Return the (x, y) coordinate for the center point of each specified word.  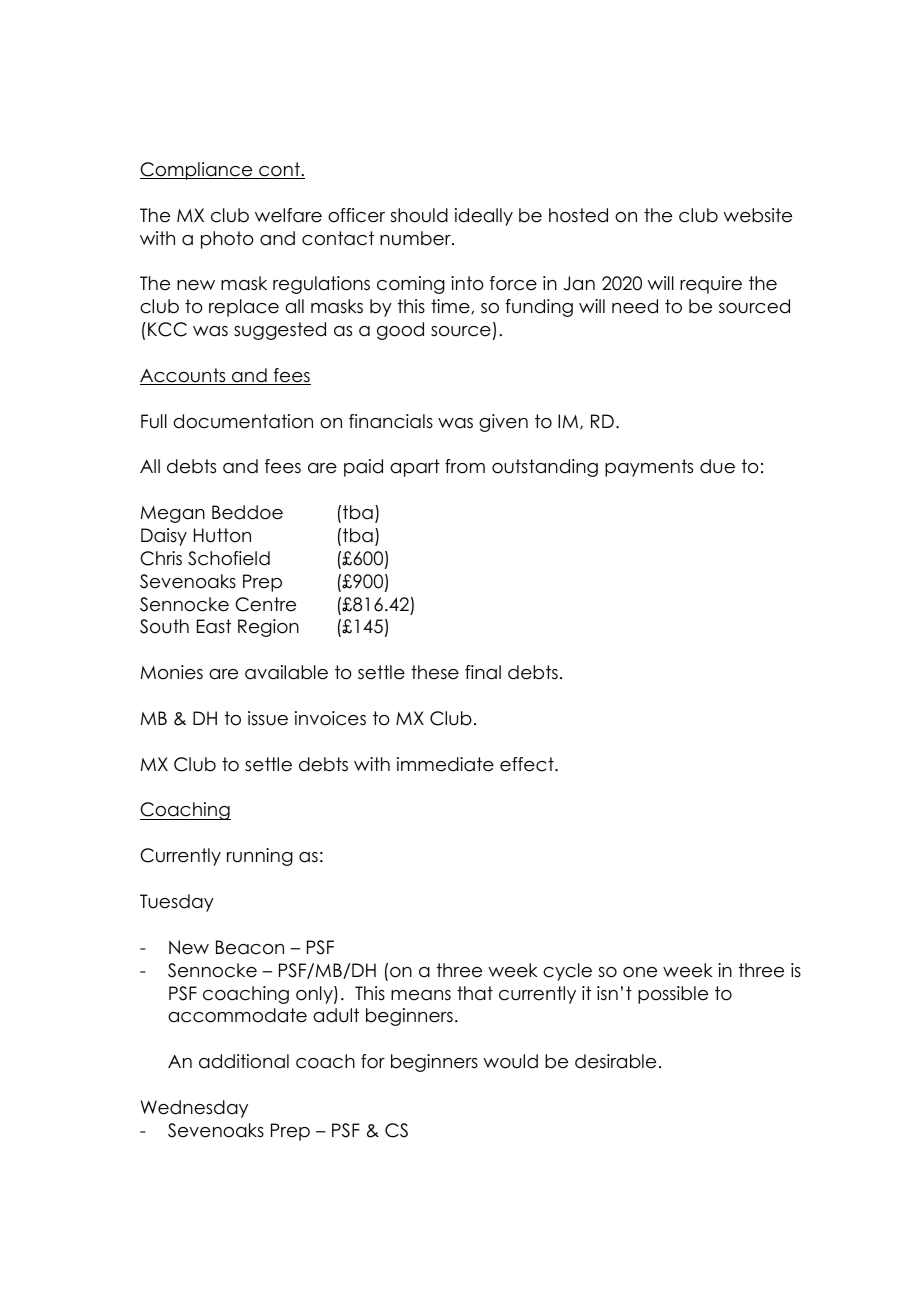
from (465, 466)
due (717, 466)
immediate (445, 764)
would (510, 1061)
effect (528, 764)
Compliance (197, 171)
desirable (615, 1061)
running (260, 857)
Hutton (222, 535)
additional (244, 1061)
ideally (484, 217)
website (757, 215)
